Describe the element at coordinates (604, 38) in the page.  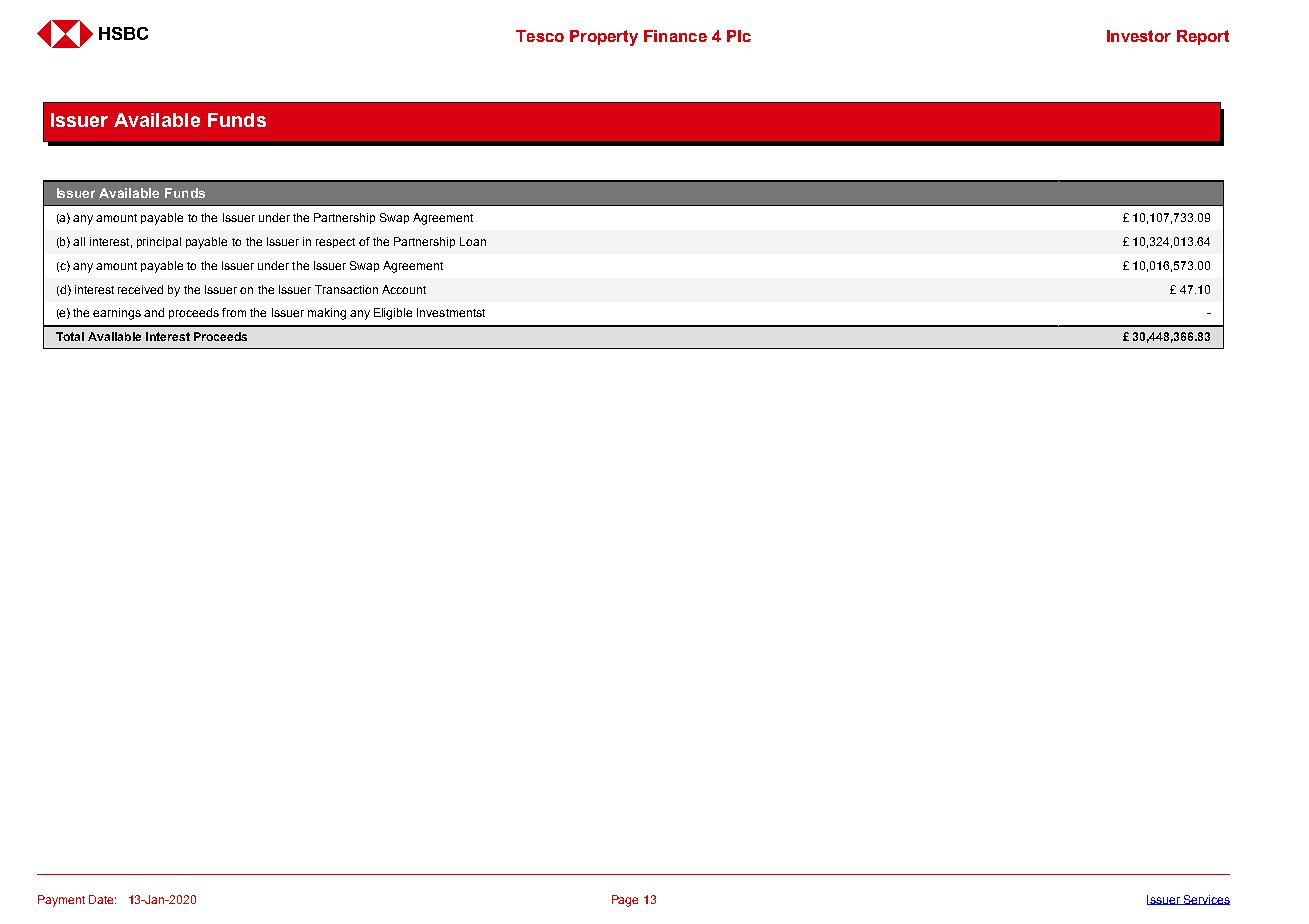
I see `Property` at that location.
